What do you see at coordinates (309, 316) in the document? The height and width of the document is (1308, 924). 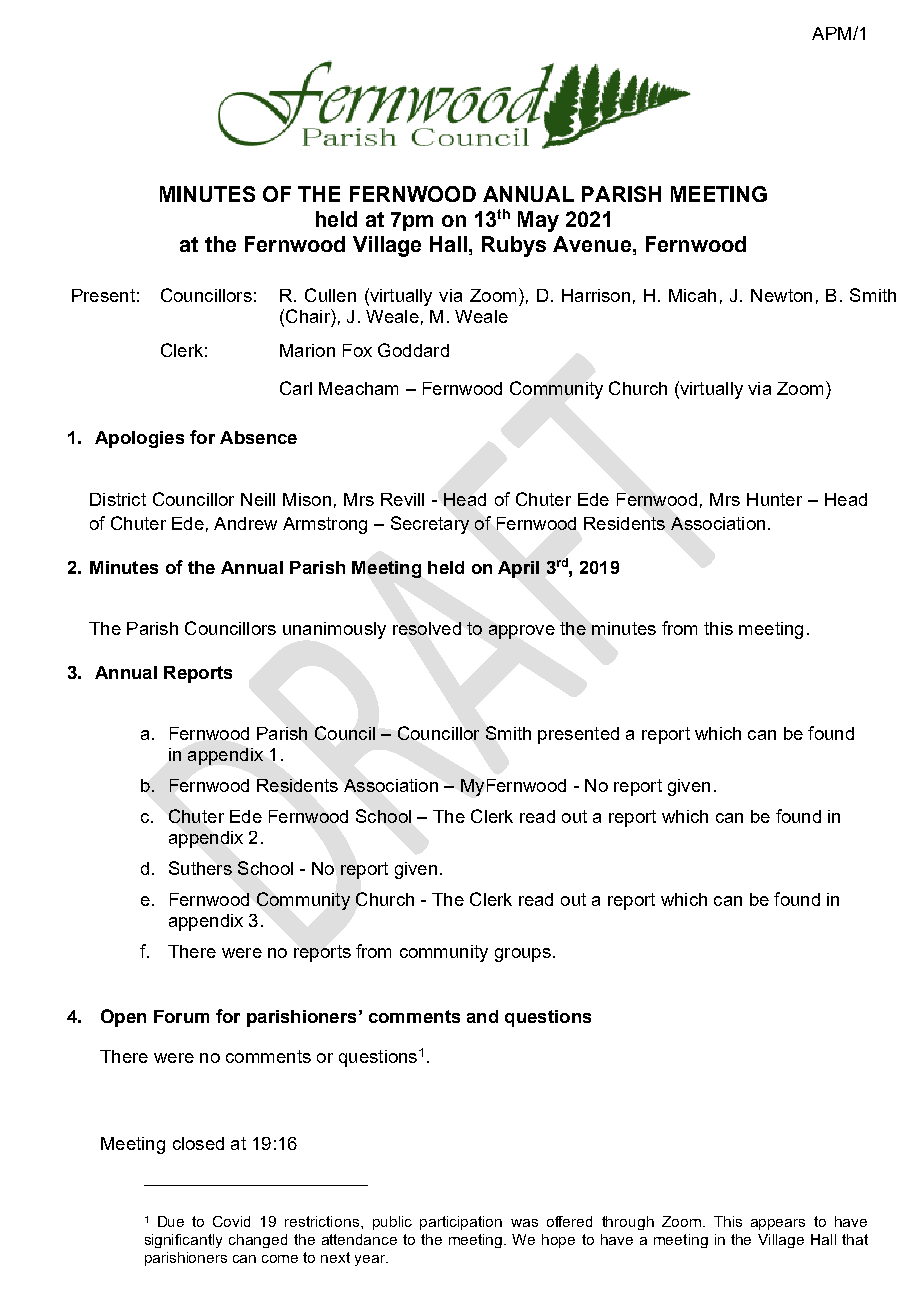 I see `Chair` at bounding box center [309, 316].
